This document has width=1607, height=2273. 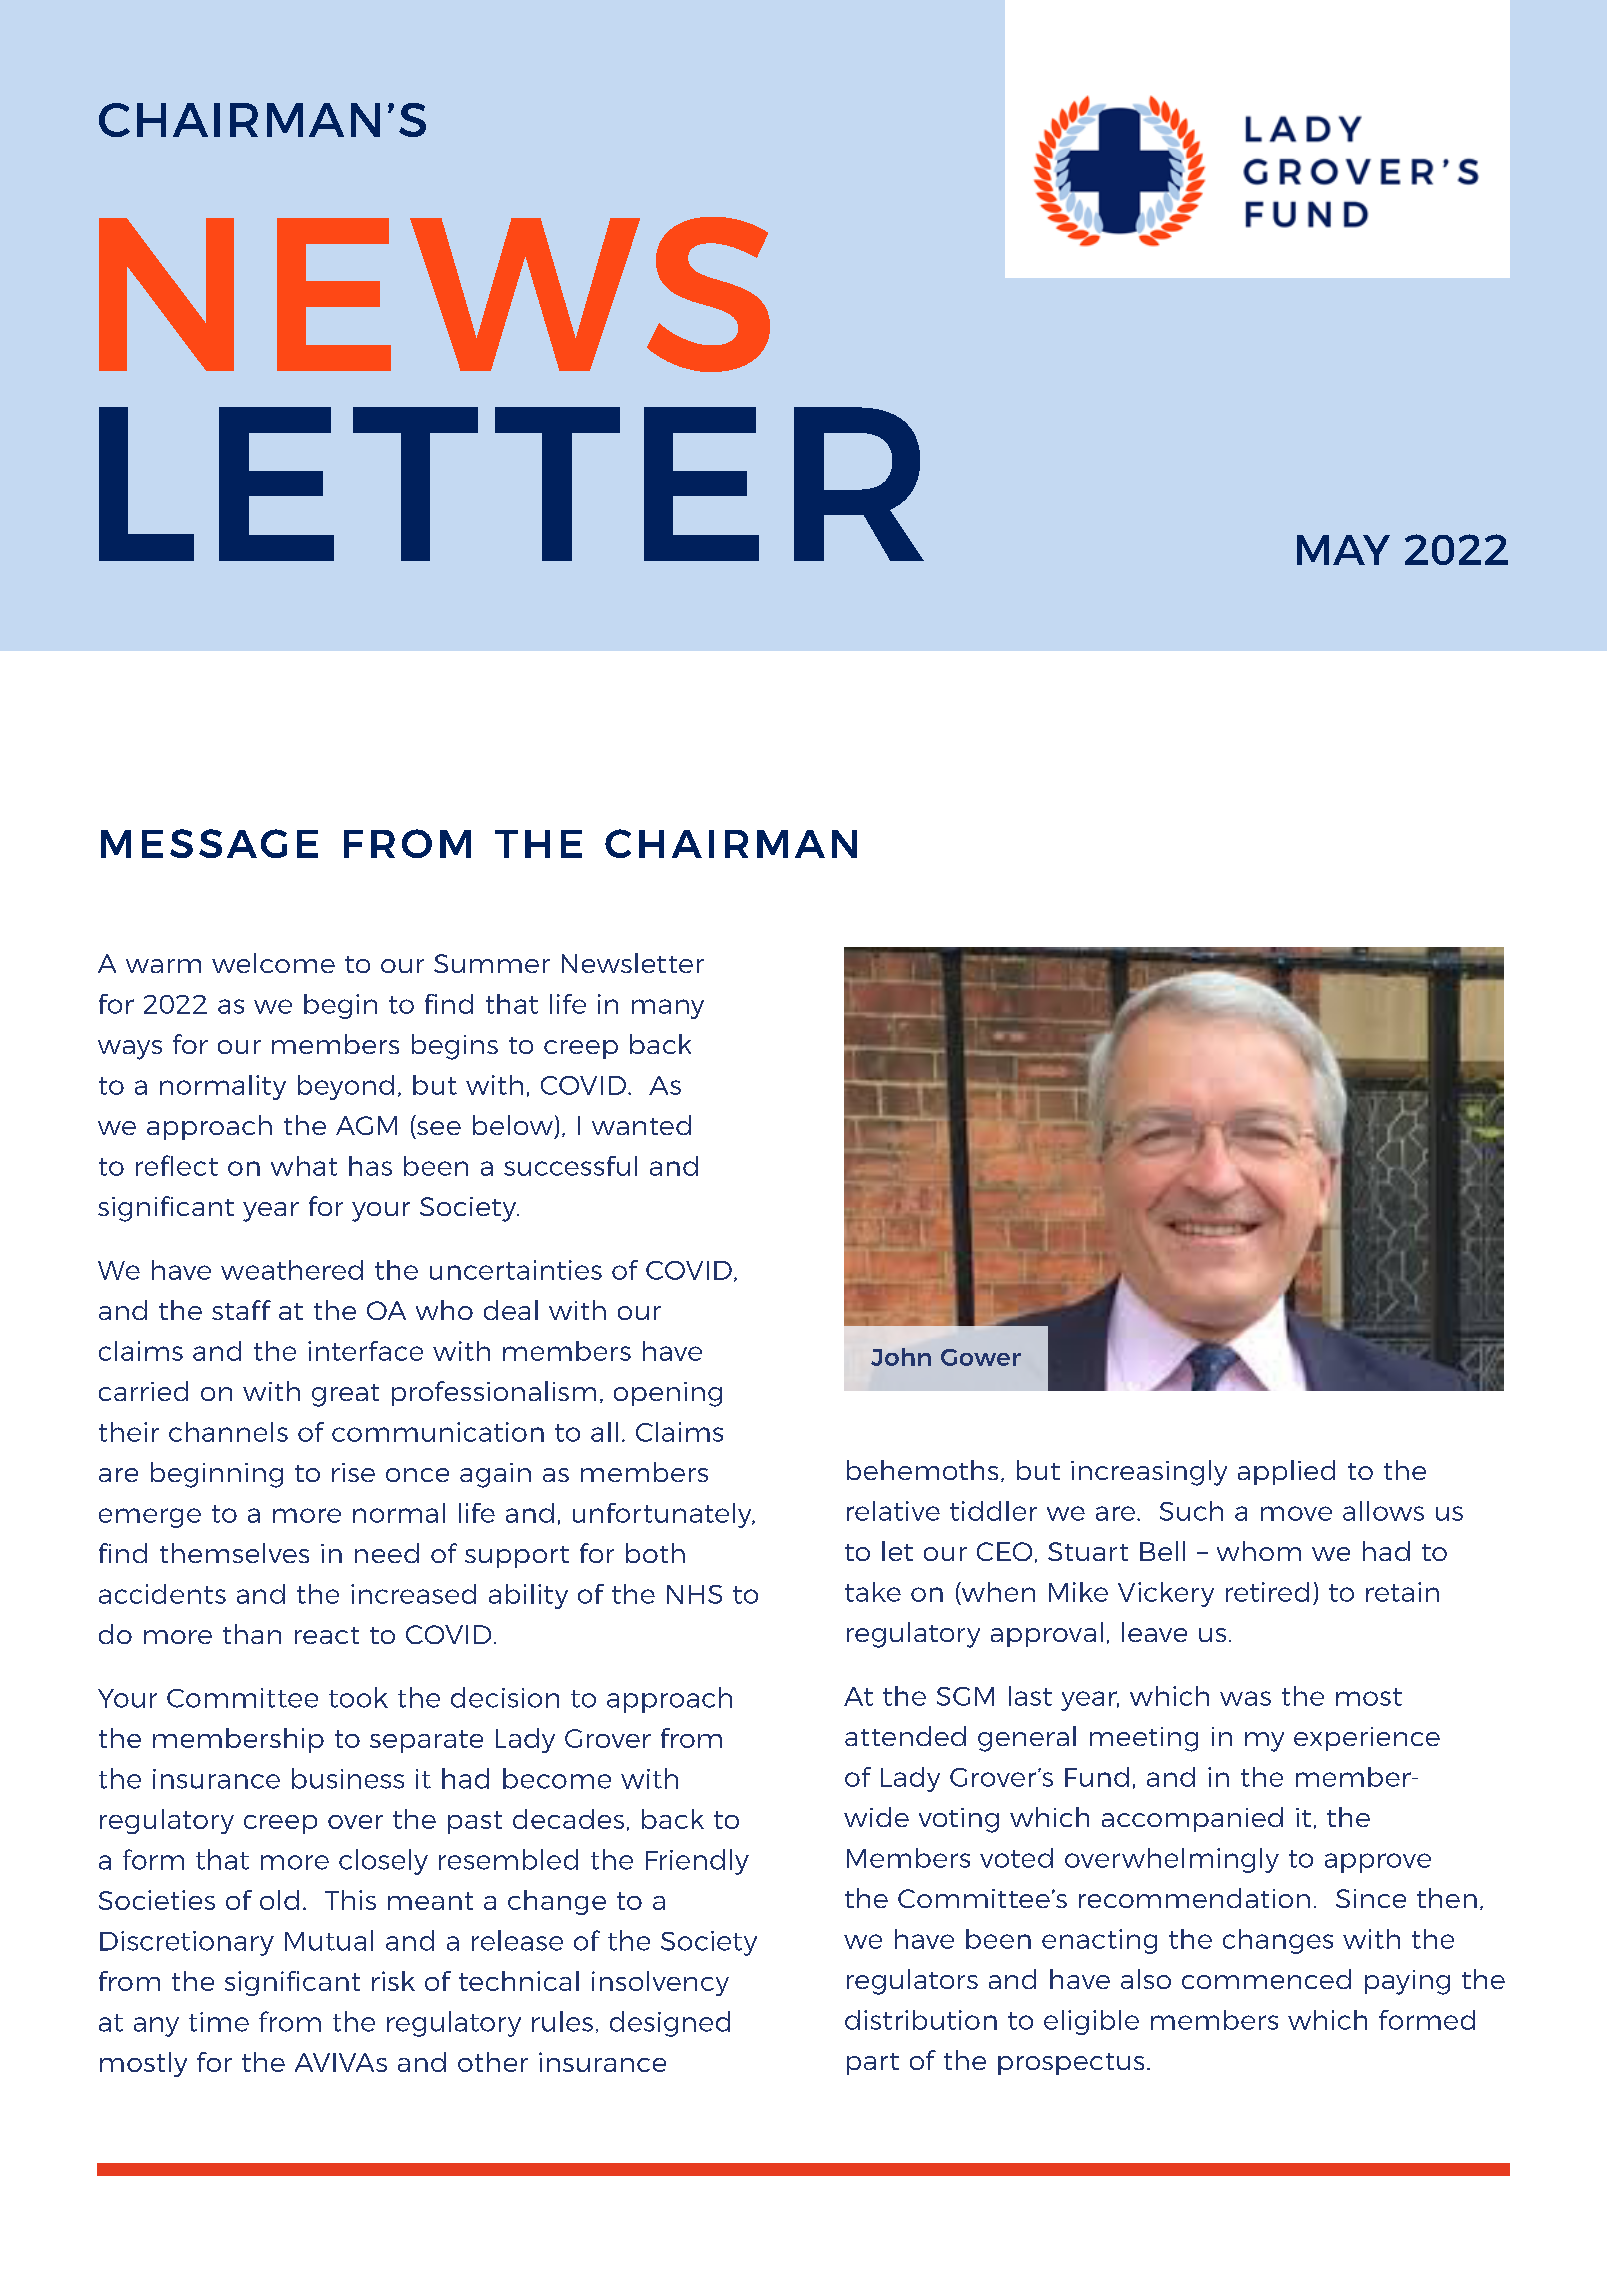 What do you see at coordinates (219, 2022) in the document?
I see `time` at bounding box center [219, 2022].
